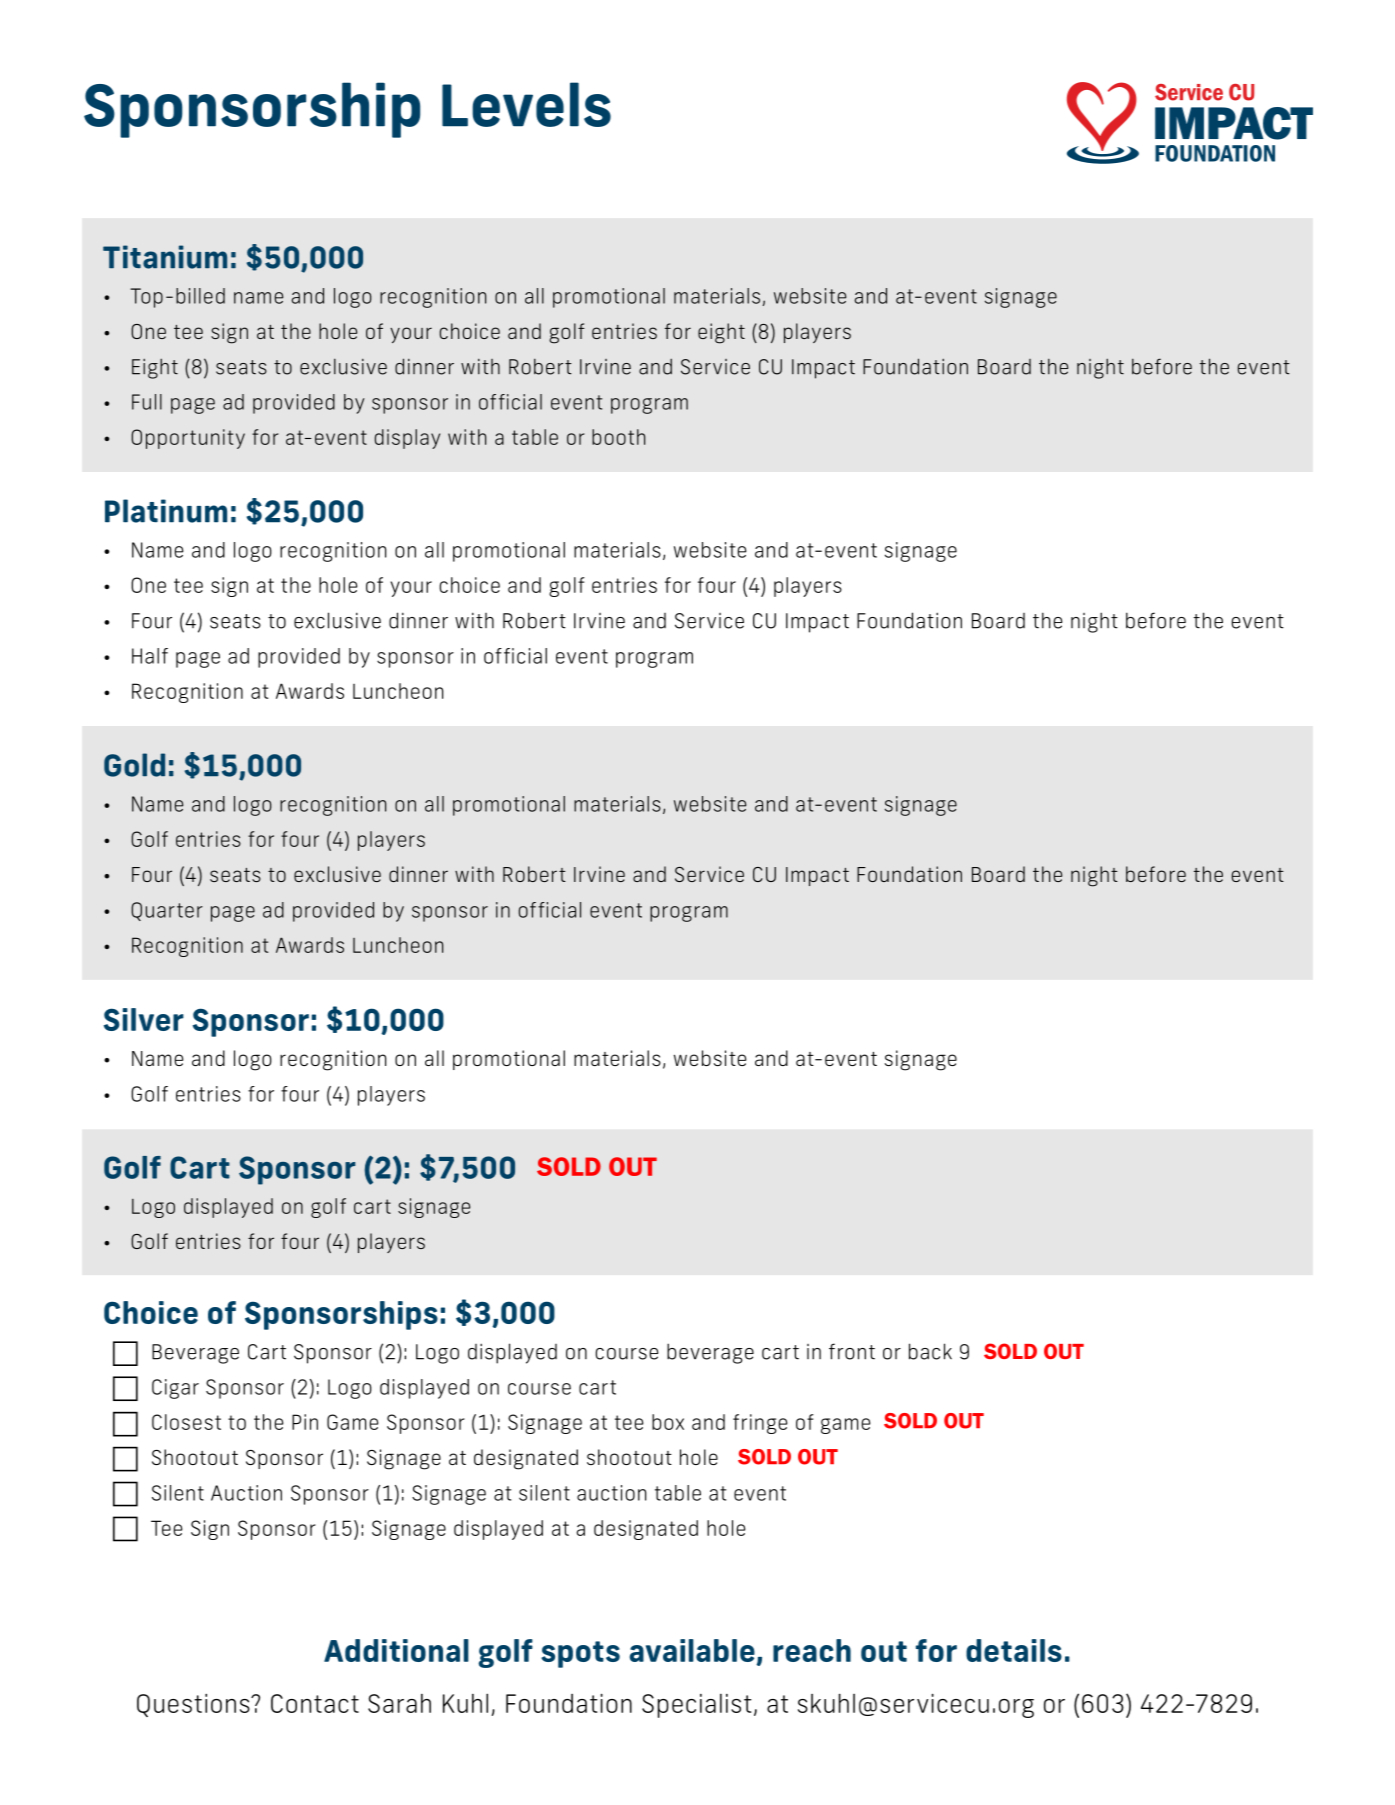 This image has height=1805, width=1395. What do you see at coordinates (144, 1019) in the image?
I see `Silver` at bounding box center [144, 1019].
